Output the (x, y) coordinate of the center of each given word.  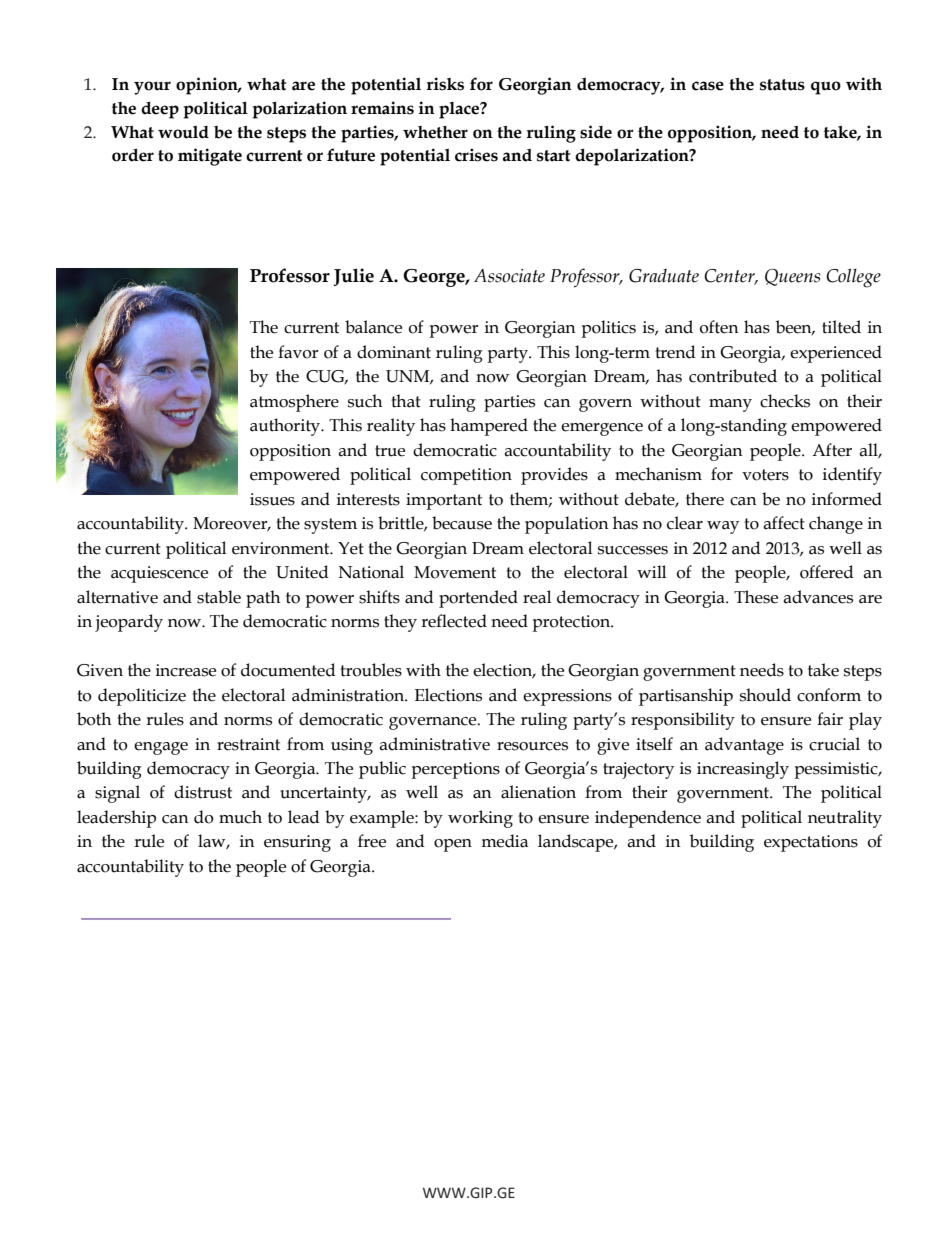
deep (160, 110)
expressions (567, 697)
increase (186, 670)
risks (445, 84)
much (240, 817)
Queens (792, 277)
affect (784, 523)
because (462, 523)
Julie (354, 277)
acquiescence (159, 574)
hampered (489, 427)
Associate (509, 276)
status (782, 85)
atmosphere (294, 403)
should (765, 695)
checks (785, 401)
